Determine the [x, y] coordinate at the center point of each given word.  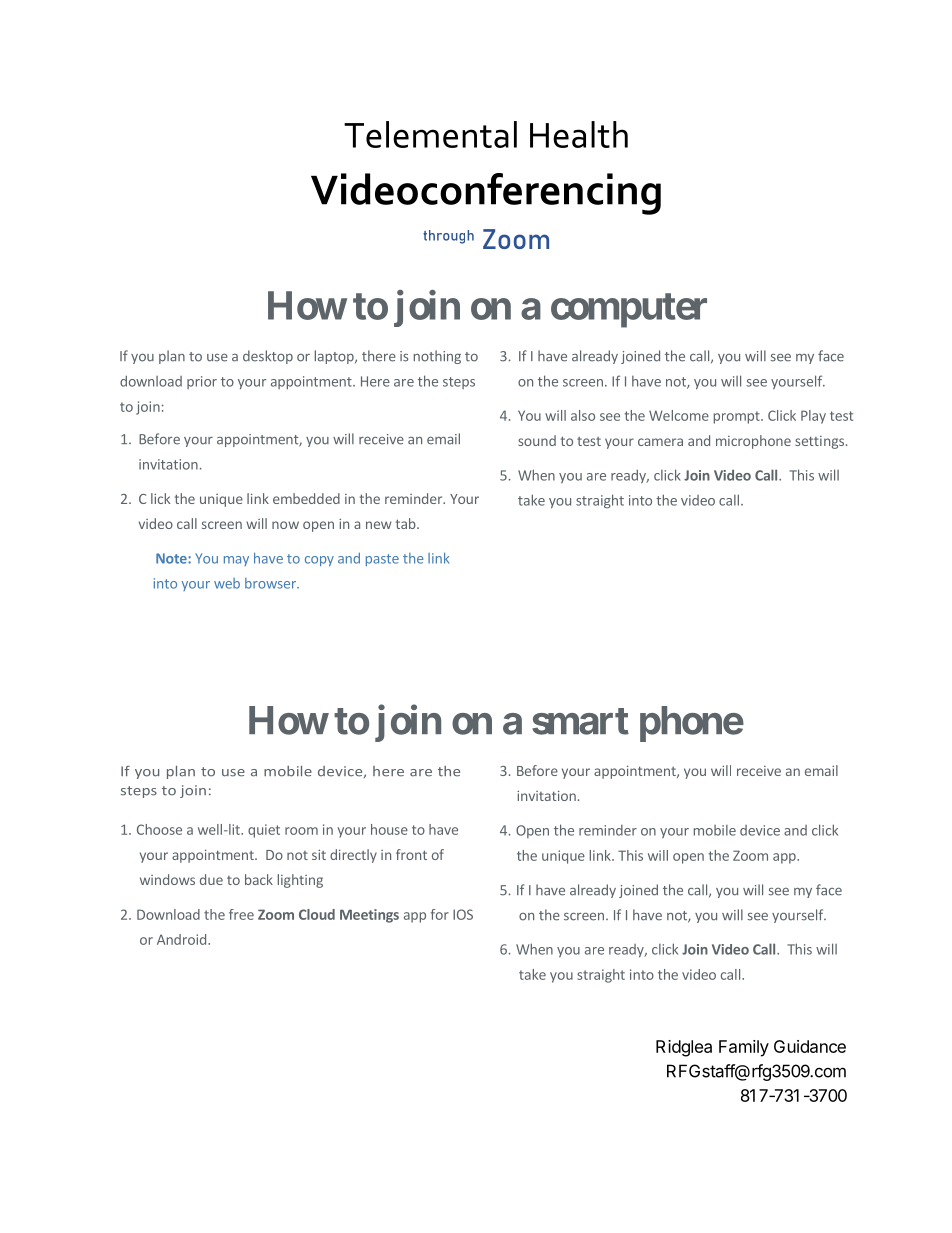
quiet [264, 831]
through [448, 237]
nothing [437, 357]
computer [629, 310]
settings [819, 442]
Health [579, 134]
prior [202, 382]
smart [580, 721]
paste [382, 560]
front [411, 854]
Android [181, 939]
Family [744, 1048]
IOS [463, 914]
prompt [738, 417]
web [227, 583]
